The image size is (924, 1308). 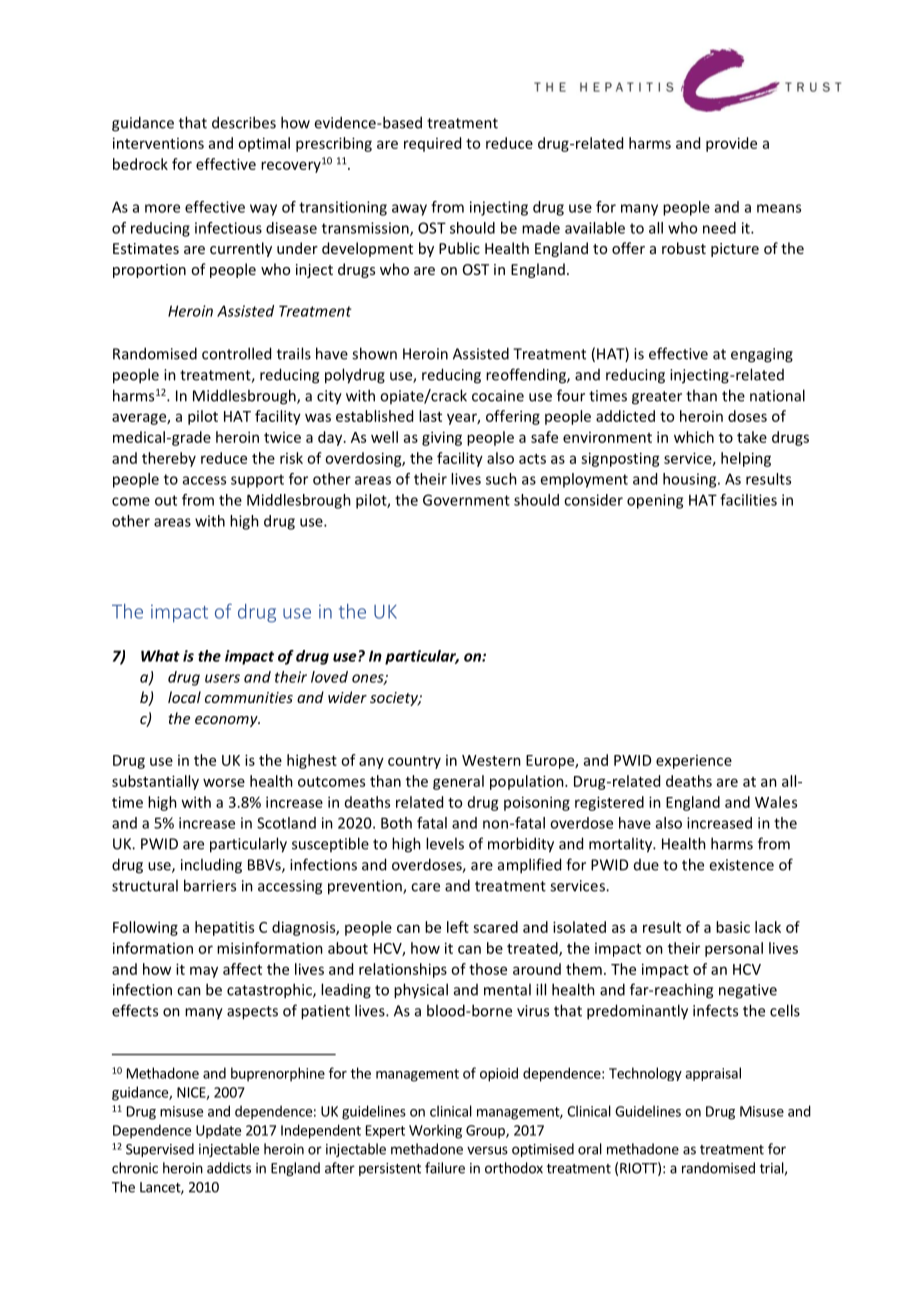 What do you see at coordinates (691, 480) in the screenshot?
I see `housing` at bounding box center [691, 480].
